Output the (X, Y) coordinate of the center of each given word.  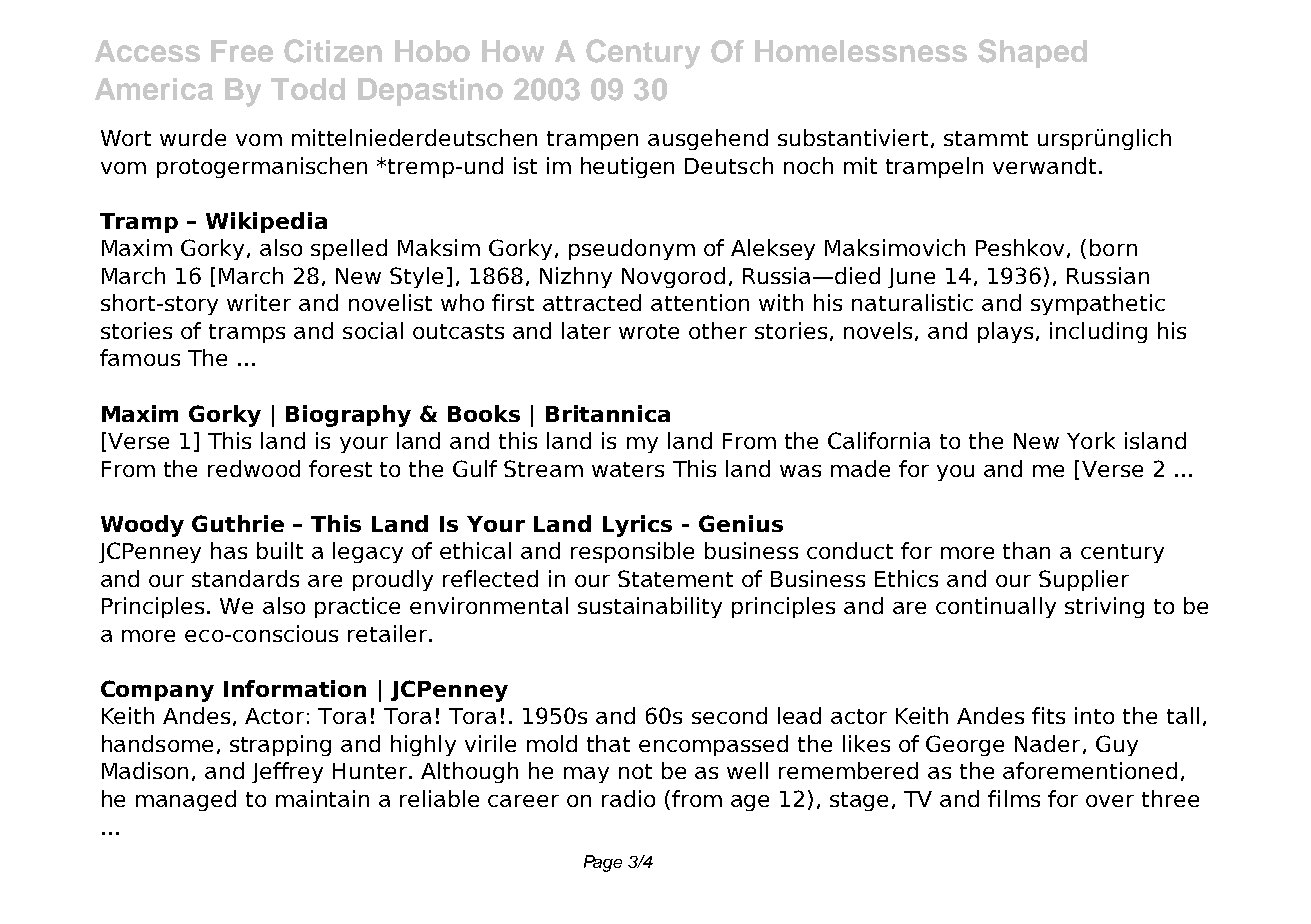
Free (242, 51)
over (1110, 801)
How (513, 51)
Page (603, 863)
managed (186, 800)
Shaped (1032, 53)
